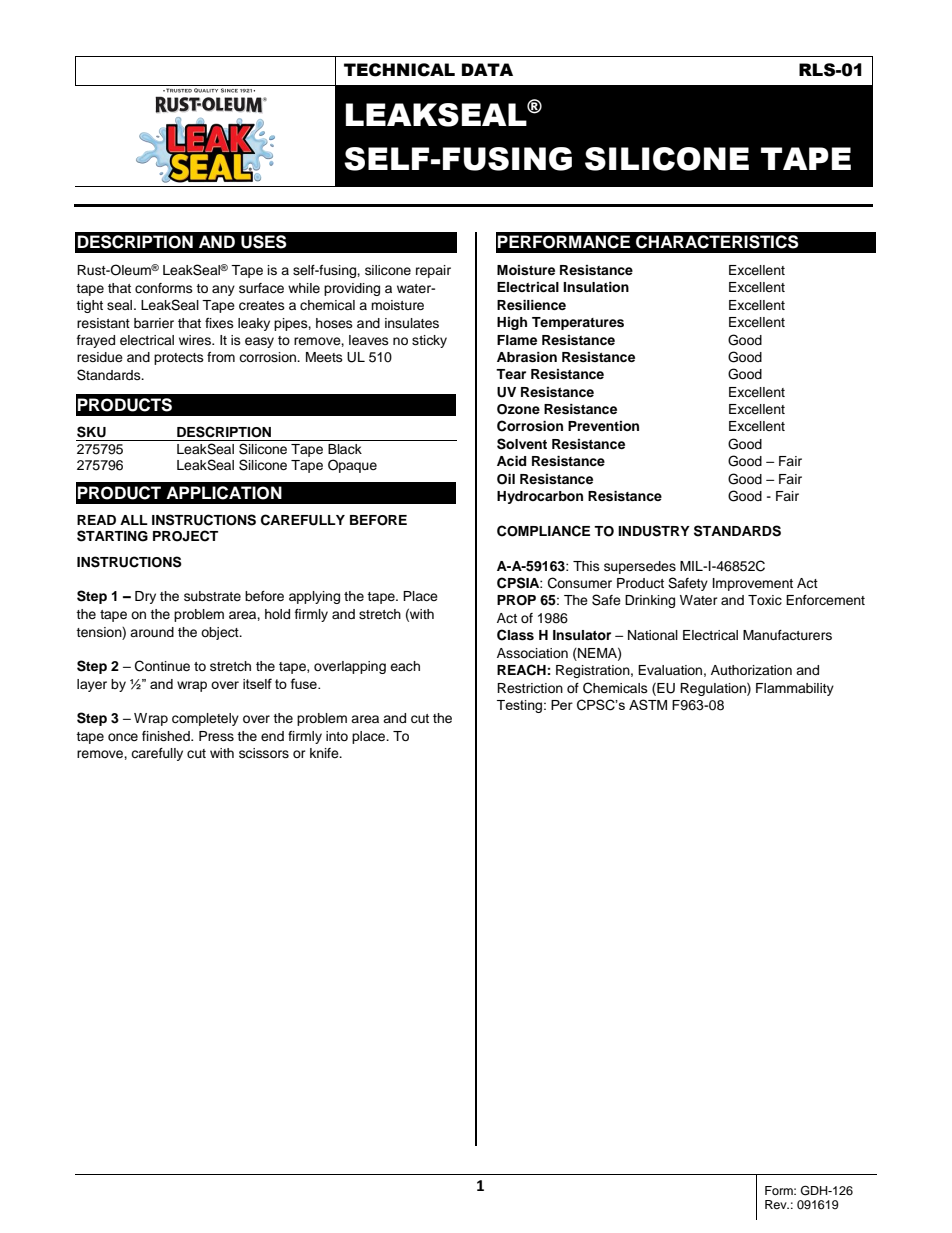 The width and height of the page is (952, 1233). What do you see at coordinates (603, 426) in the page?
I see `Prevention` at bounding box center [603, 426].
